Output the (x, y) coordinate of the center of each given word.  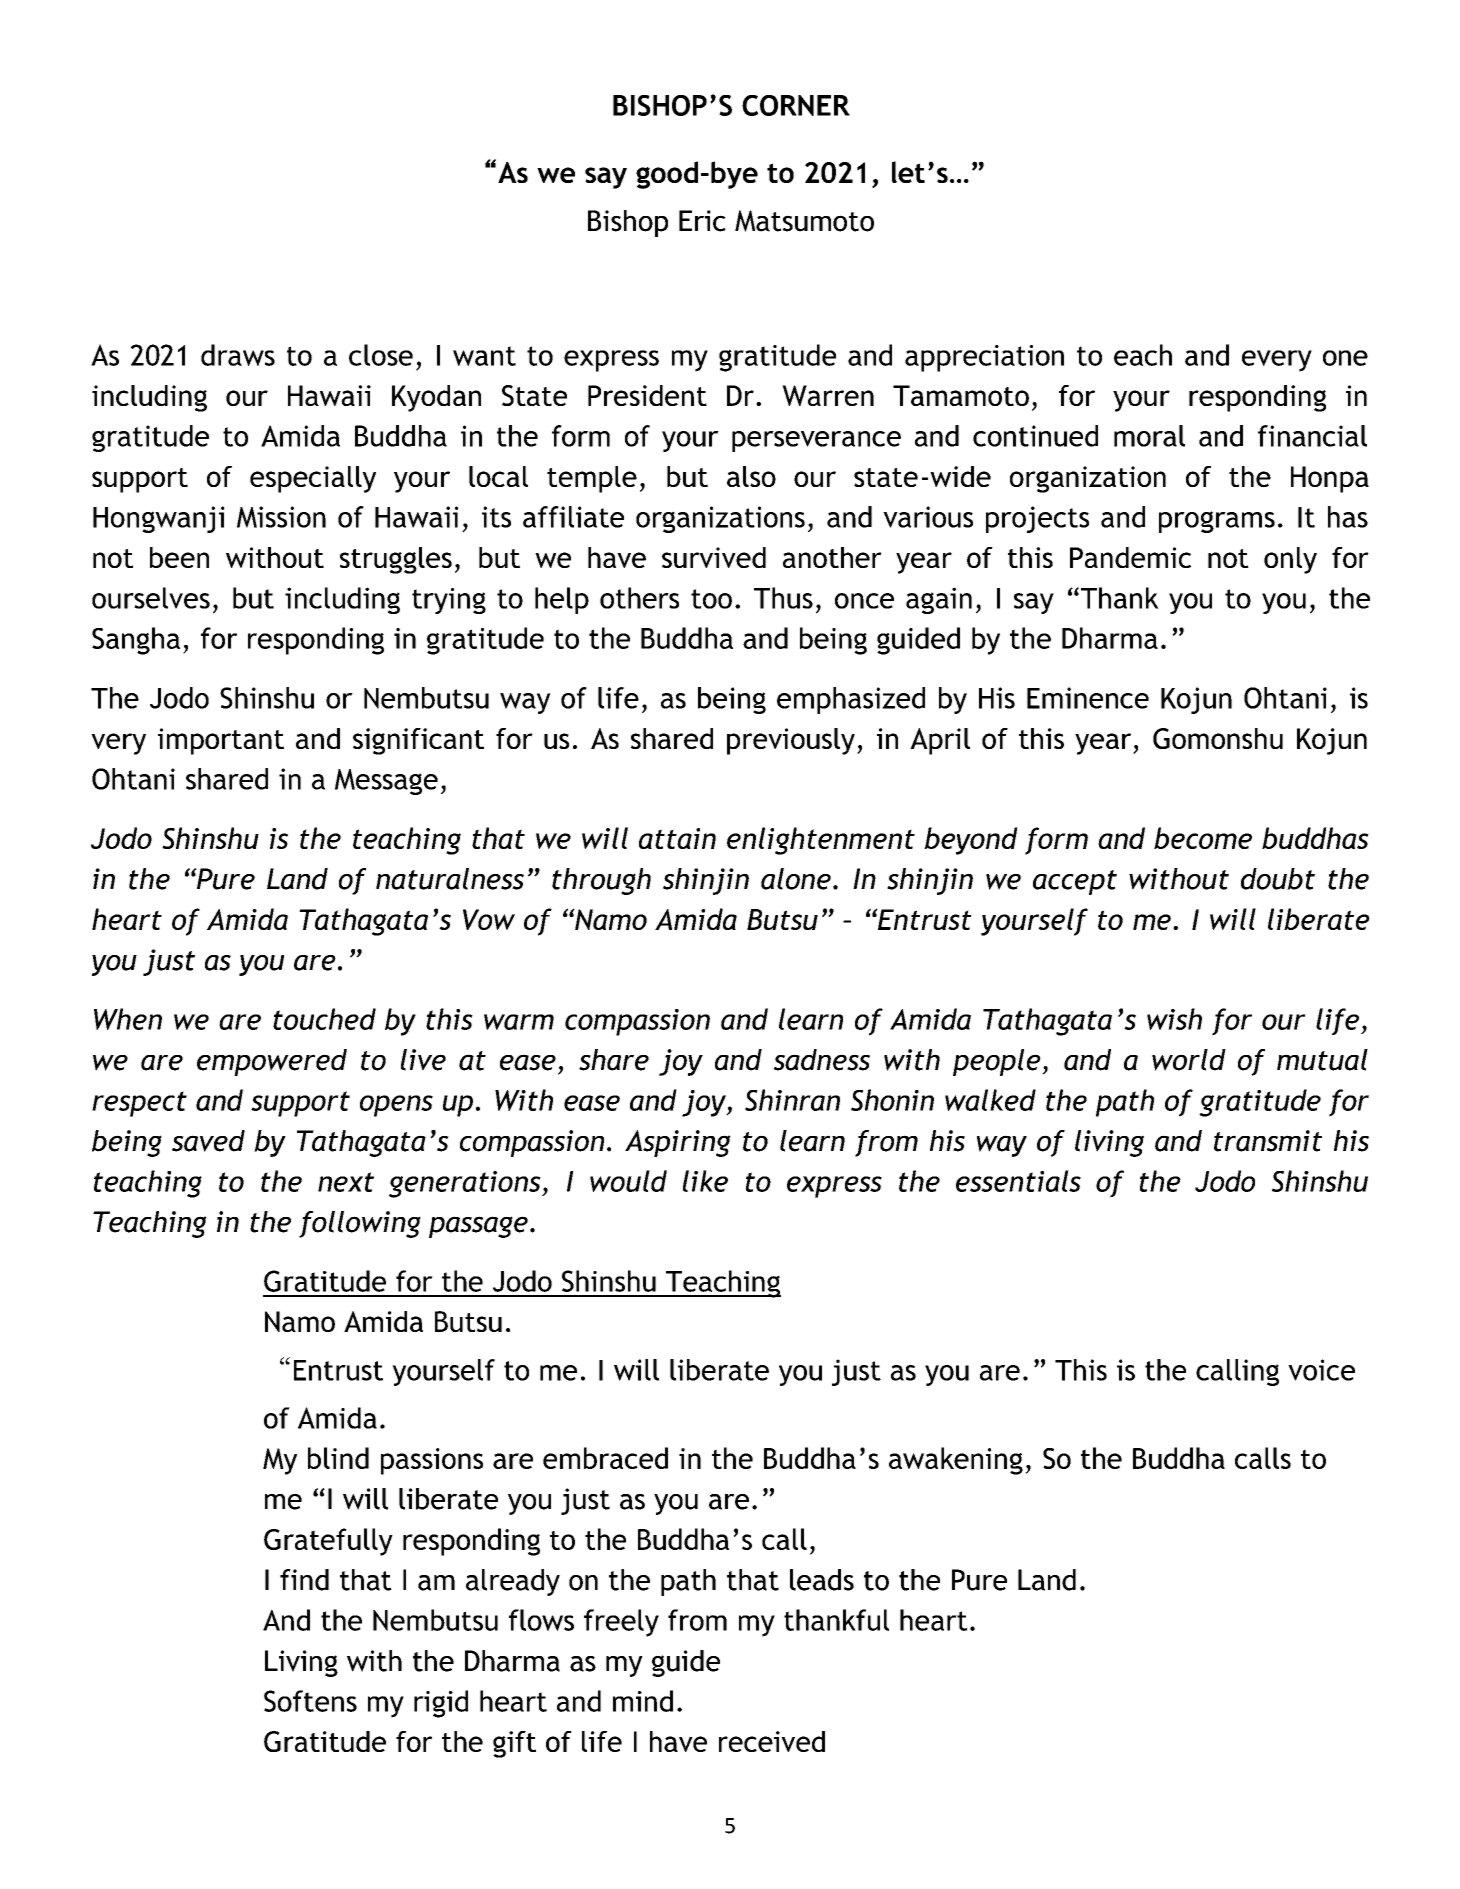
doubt (1278, 879)
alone (796, 879)
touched (324, 1019)
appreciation (984, 358)
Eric (702, 221)
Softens (310, 1701)
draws (238, 355)
